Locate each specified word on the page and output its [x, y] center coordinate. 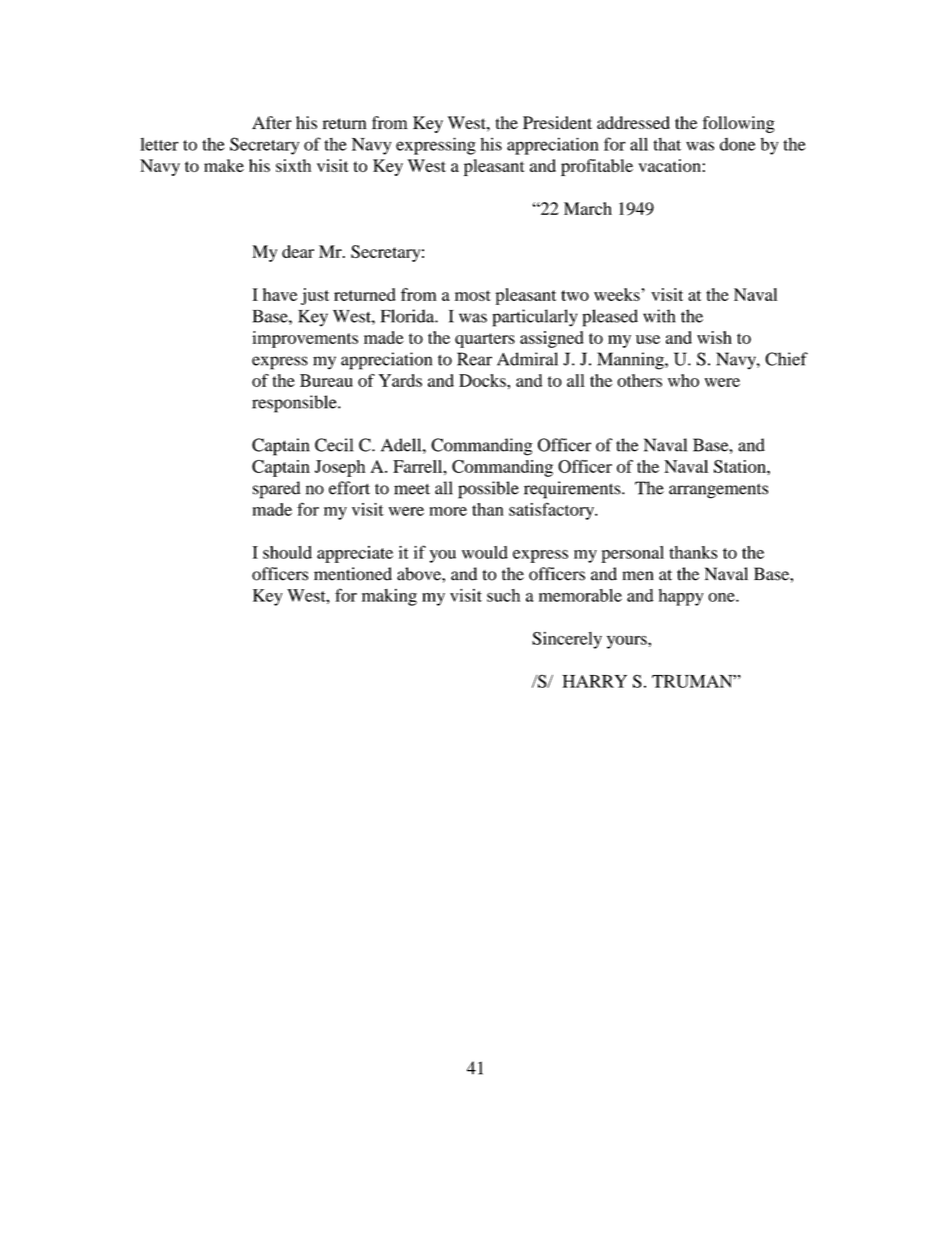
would [485, 552]
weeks [618, 294]
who [683, 380]
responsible [295, 404]
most [473, 295]
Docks [483, 380]
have [280, 294]
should [287, 552]
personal [632, 554]
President [557, 122]
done [738, 144]
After [272, 122]
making [389, 597]
